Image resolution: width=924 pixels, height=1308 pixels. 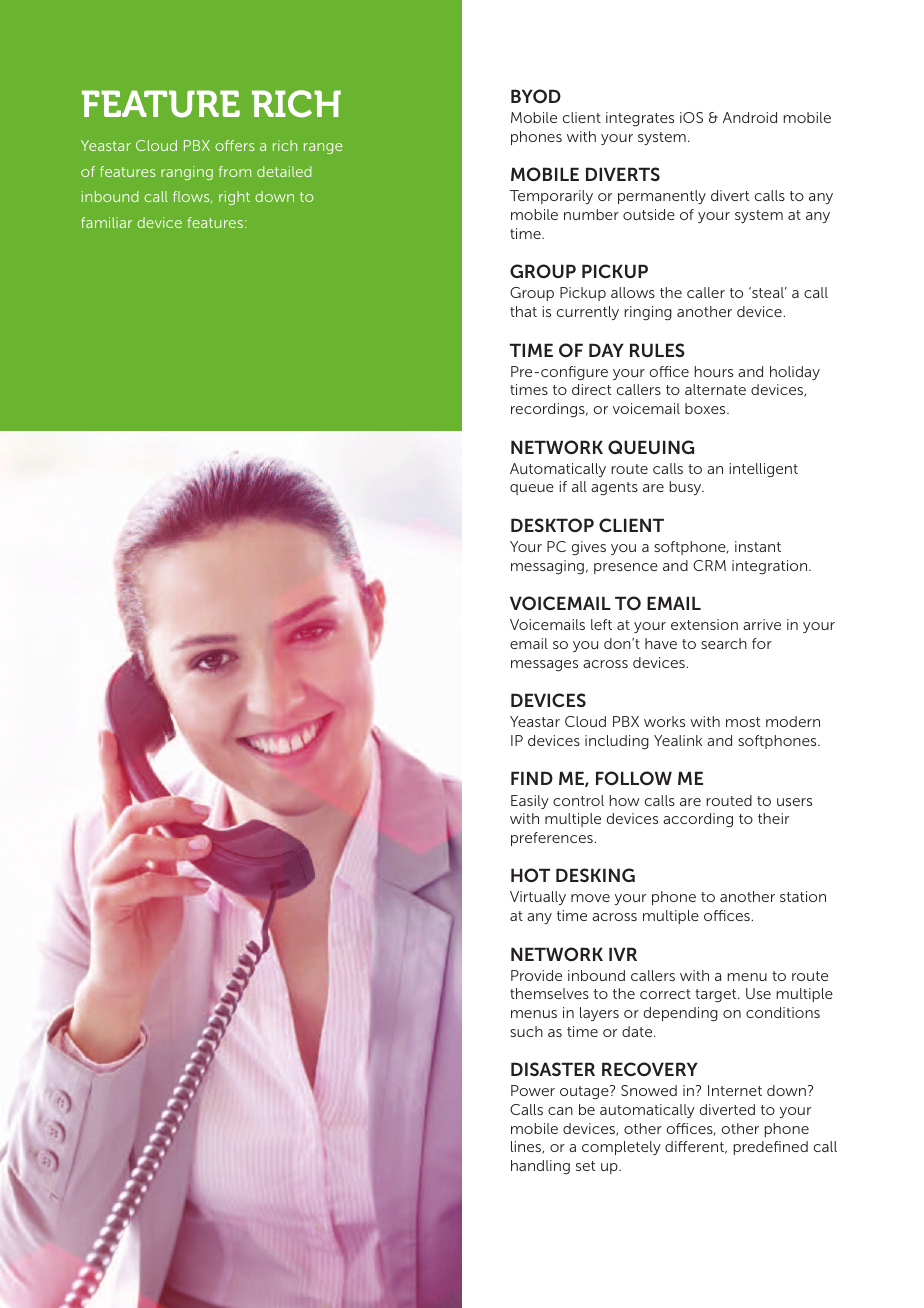 What do you see at coordinates (713, 371) in the screenshot?
I see `hours` at bounding box center [713, 371].
